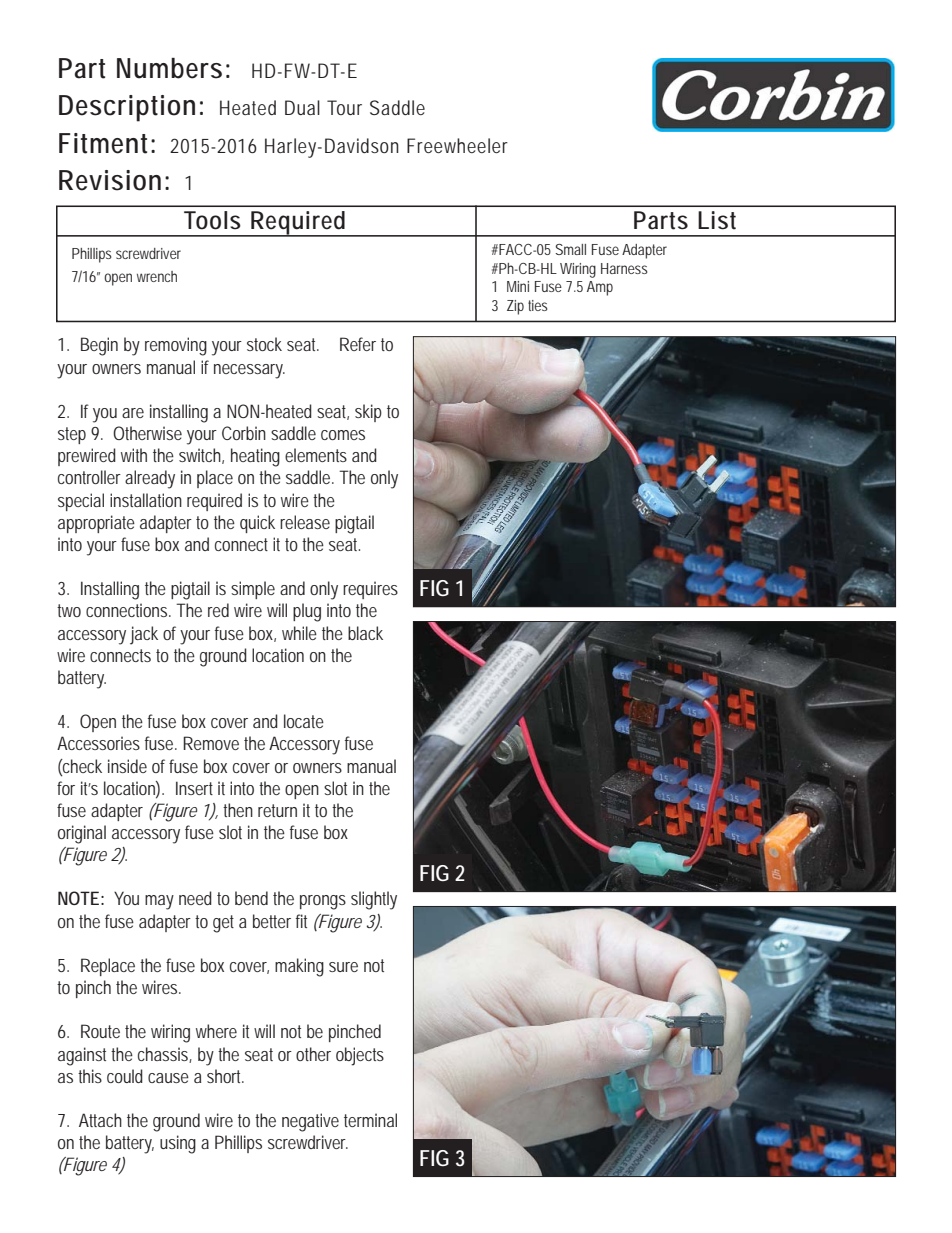 This screenshot has height=1233, width=952. Describe the element at coordinates (144, 635) in the screenshot. I see `jack` at that location.
